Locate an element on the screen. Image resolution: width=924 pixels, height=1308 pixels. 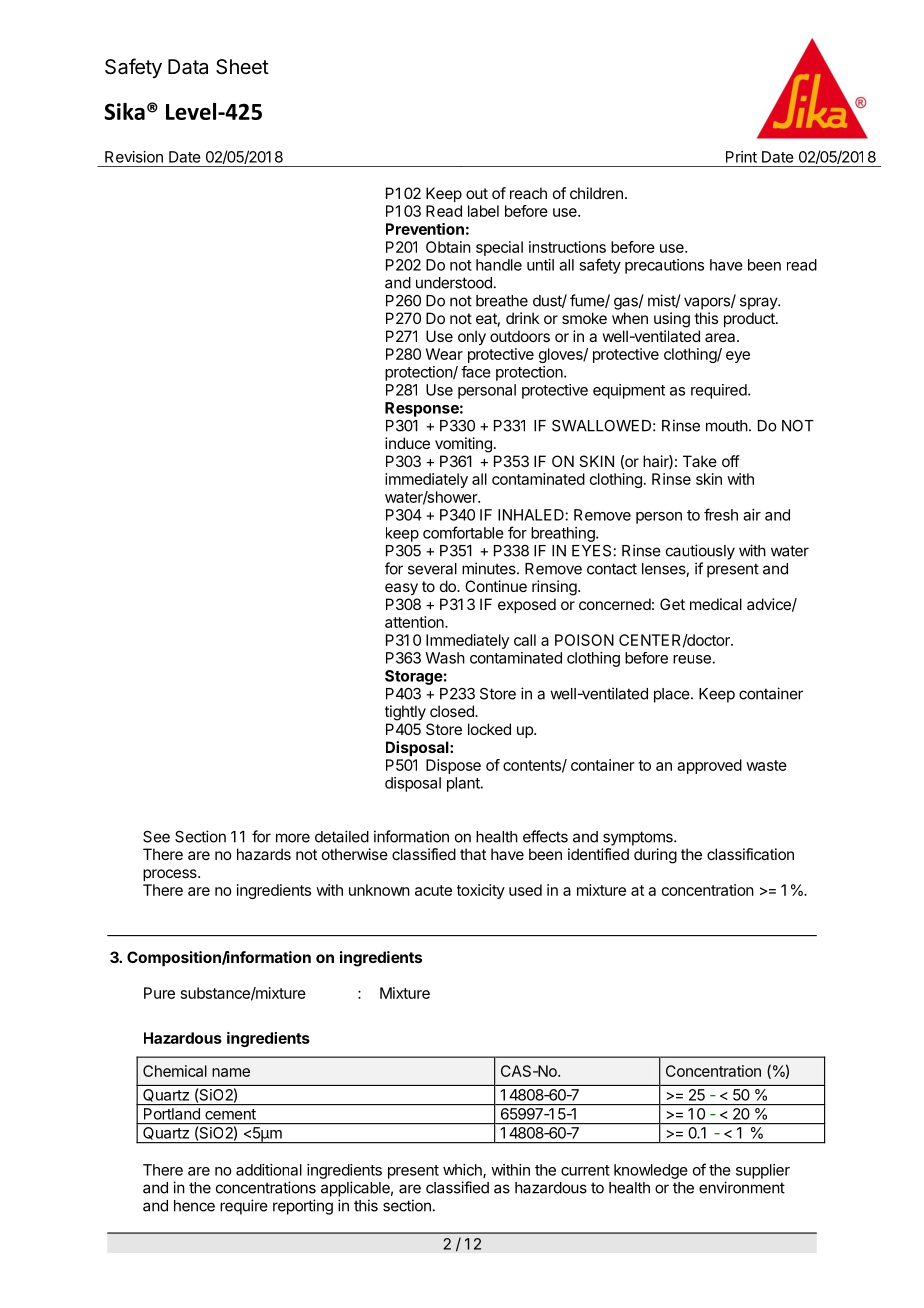
that is located at coordinates (473, 854).
